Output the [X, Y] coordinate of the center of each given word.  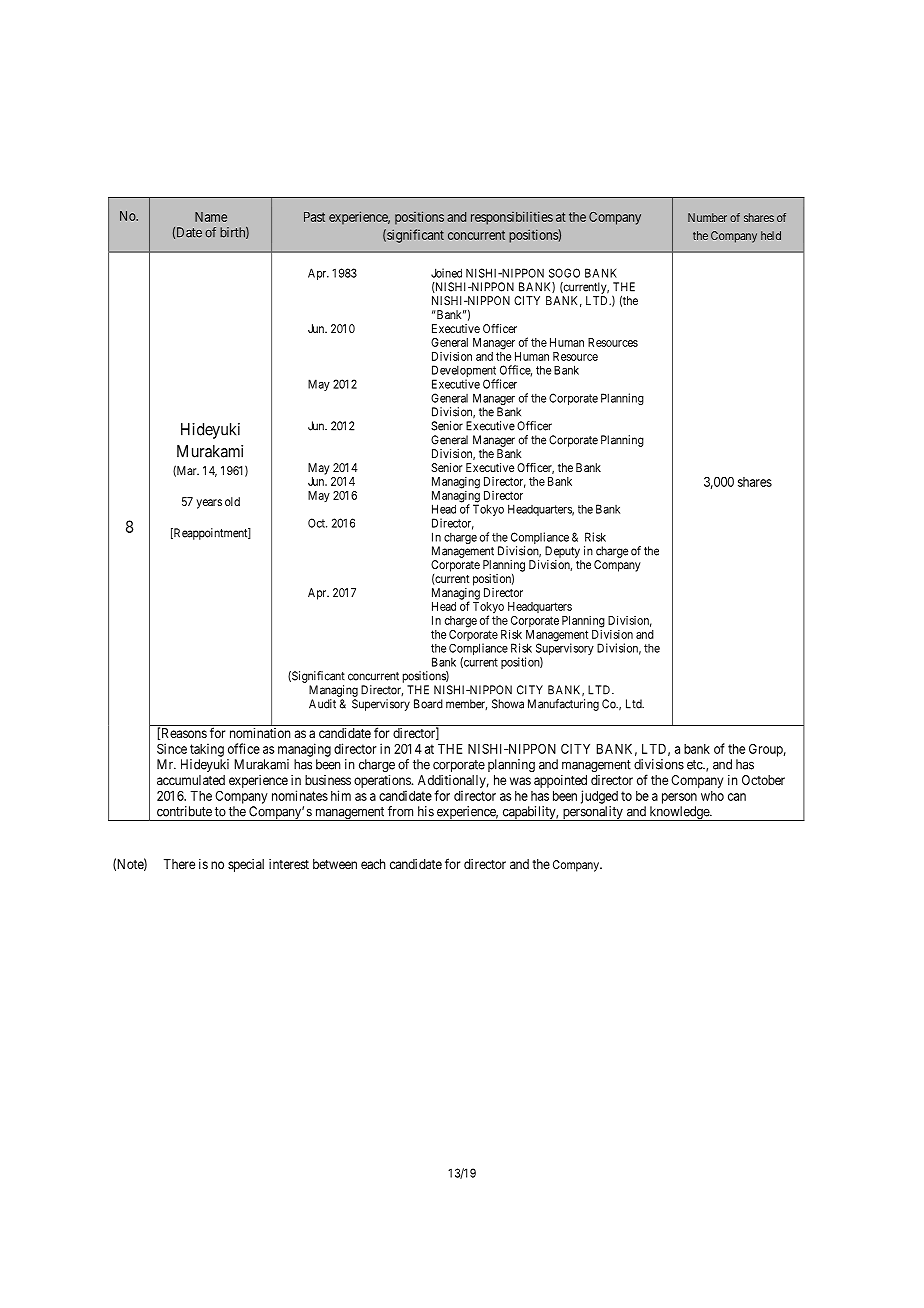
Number [707, 217]
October [763, 780]
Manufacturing [563, 705]
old [232, 501]
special [246, 865]
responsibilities [512, 218]
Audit [322, 704]
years [209, 504]
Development [465, 372]
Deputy [562, 552]
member [466, 704]
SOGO [564, 273]
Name [211, 217]
